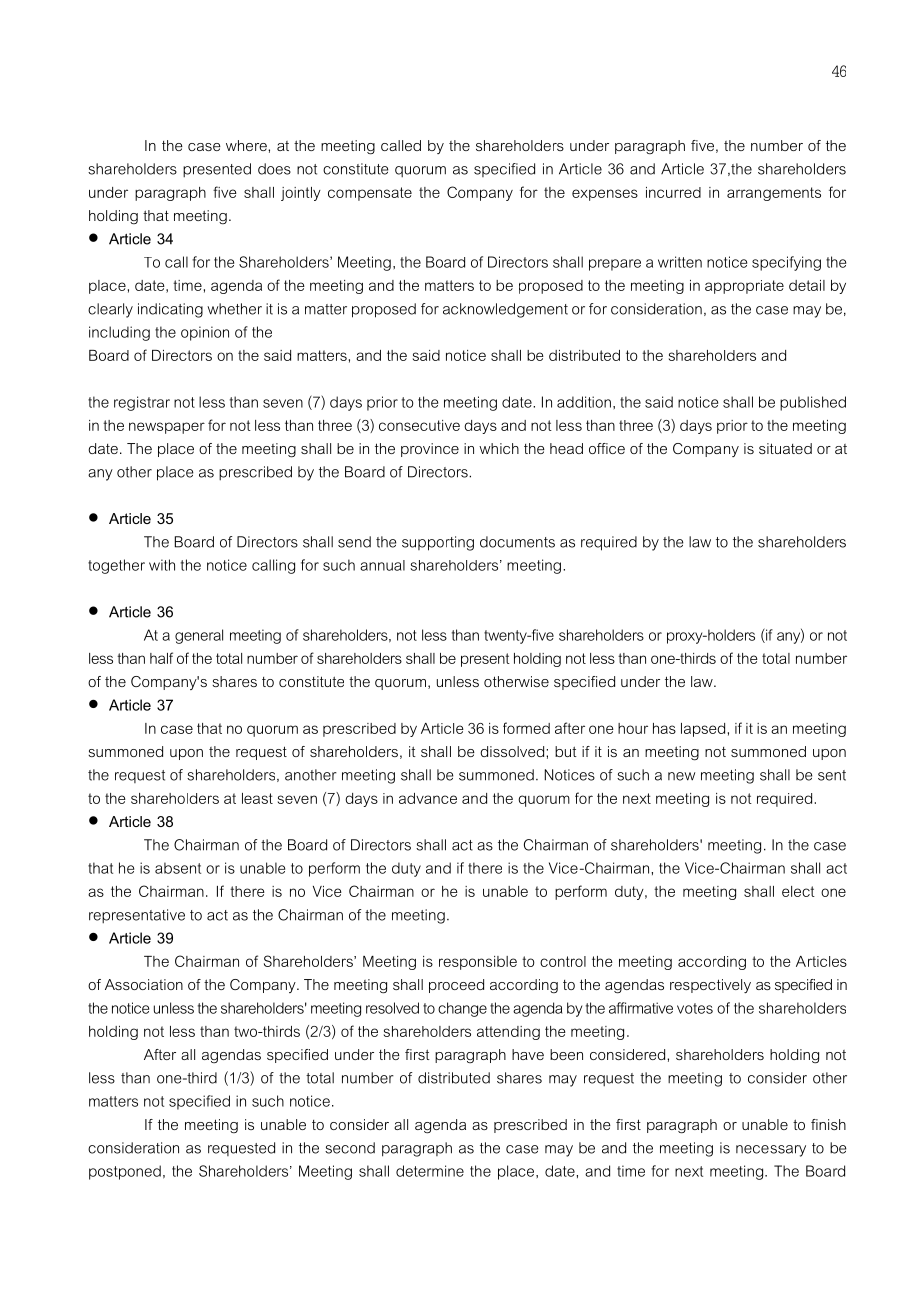 Image resolution: width=924 pixels, height=1308 pixels. What do you see at coordinates (785, 448) in the screenshot?
I see `situated` at bounding box center [785, 448].
